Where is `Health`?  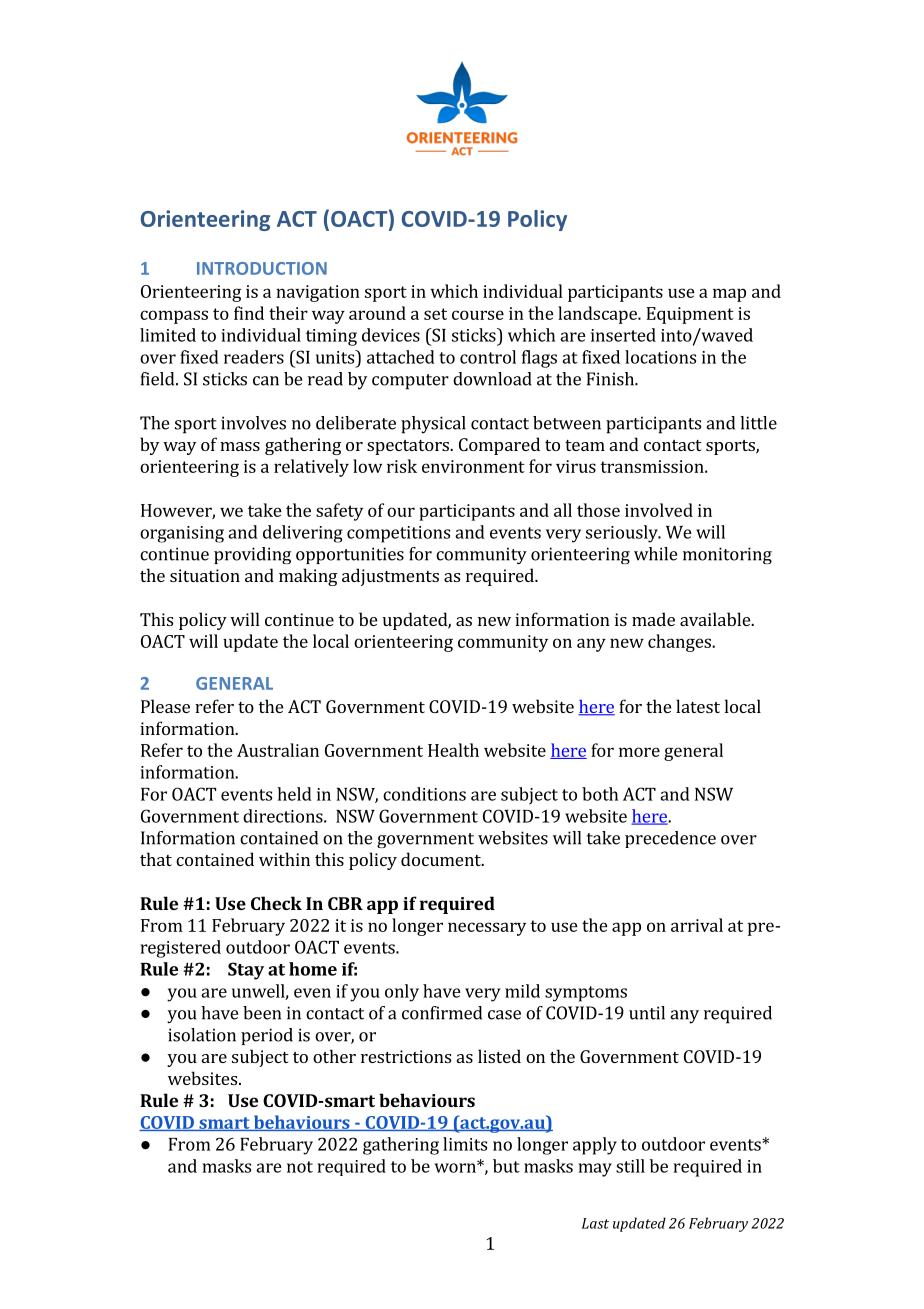 Health is located at coordinates (453, 750).
